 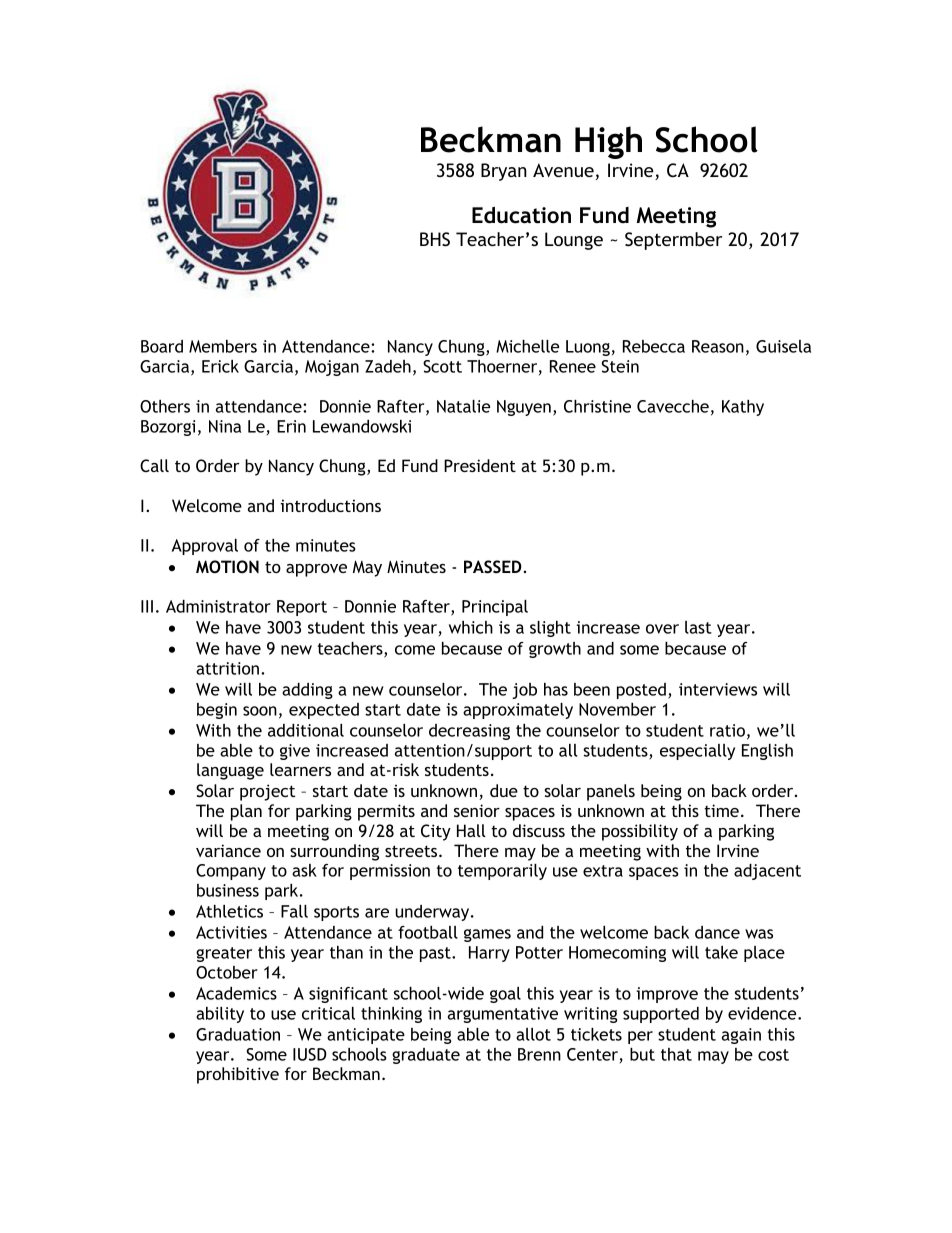 I want to click on especially, so click(x=697, y=752).
